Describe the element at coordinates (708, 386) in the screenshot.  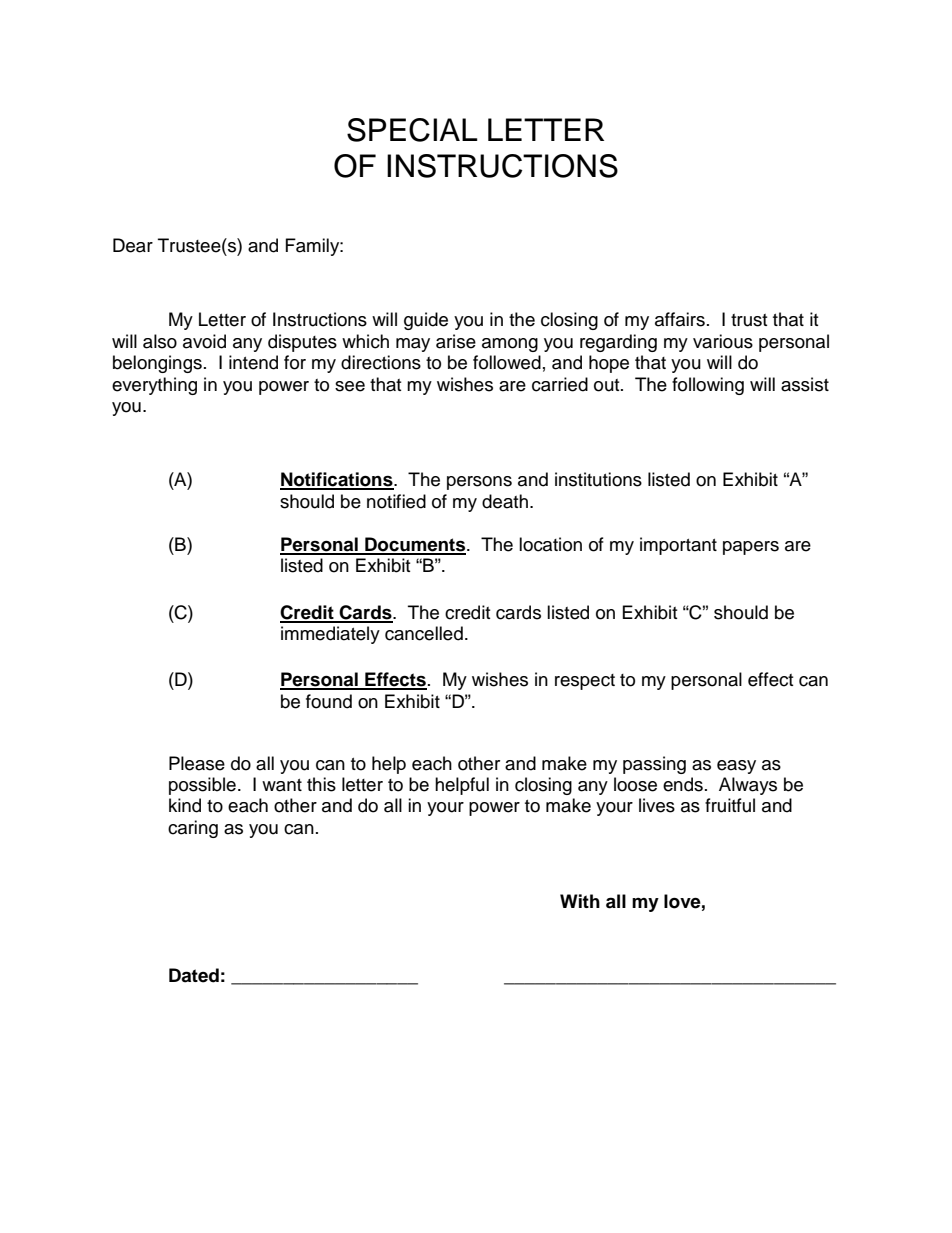
I see `following` at that location.
